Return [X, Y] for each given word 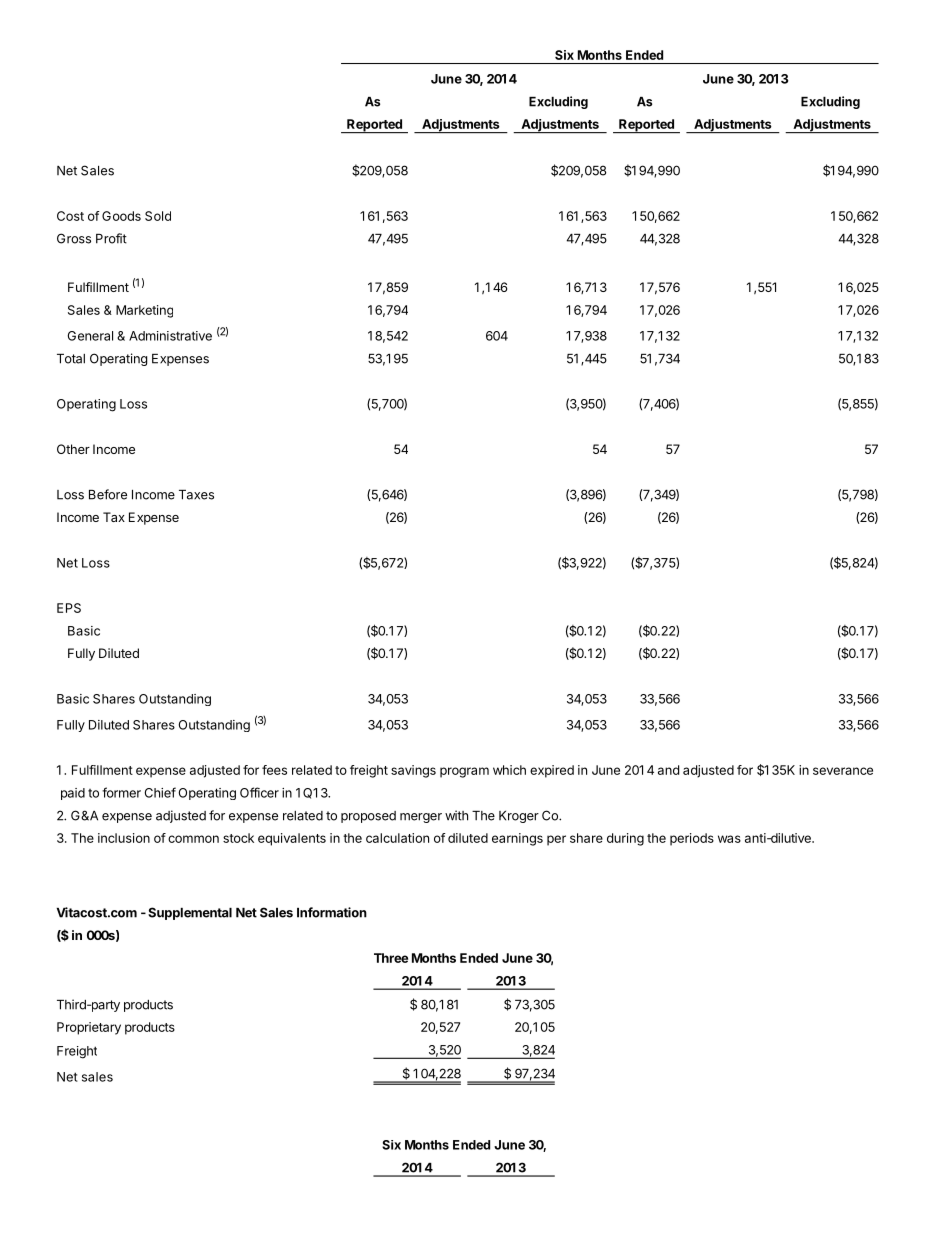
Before [108, 494]
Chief [160, 792]
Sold [158, 216]
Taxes [196, 495]
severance [843, 771]
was [729, 839]
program [464, 772]
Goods [121, 216]
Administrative [170, 336]
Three [391, 958]
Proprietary [89, 1028]
